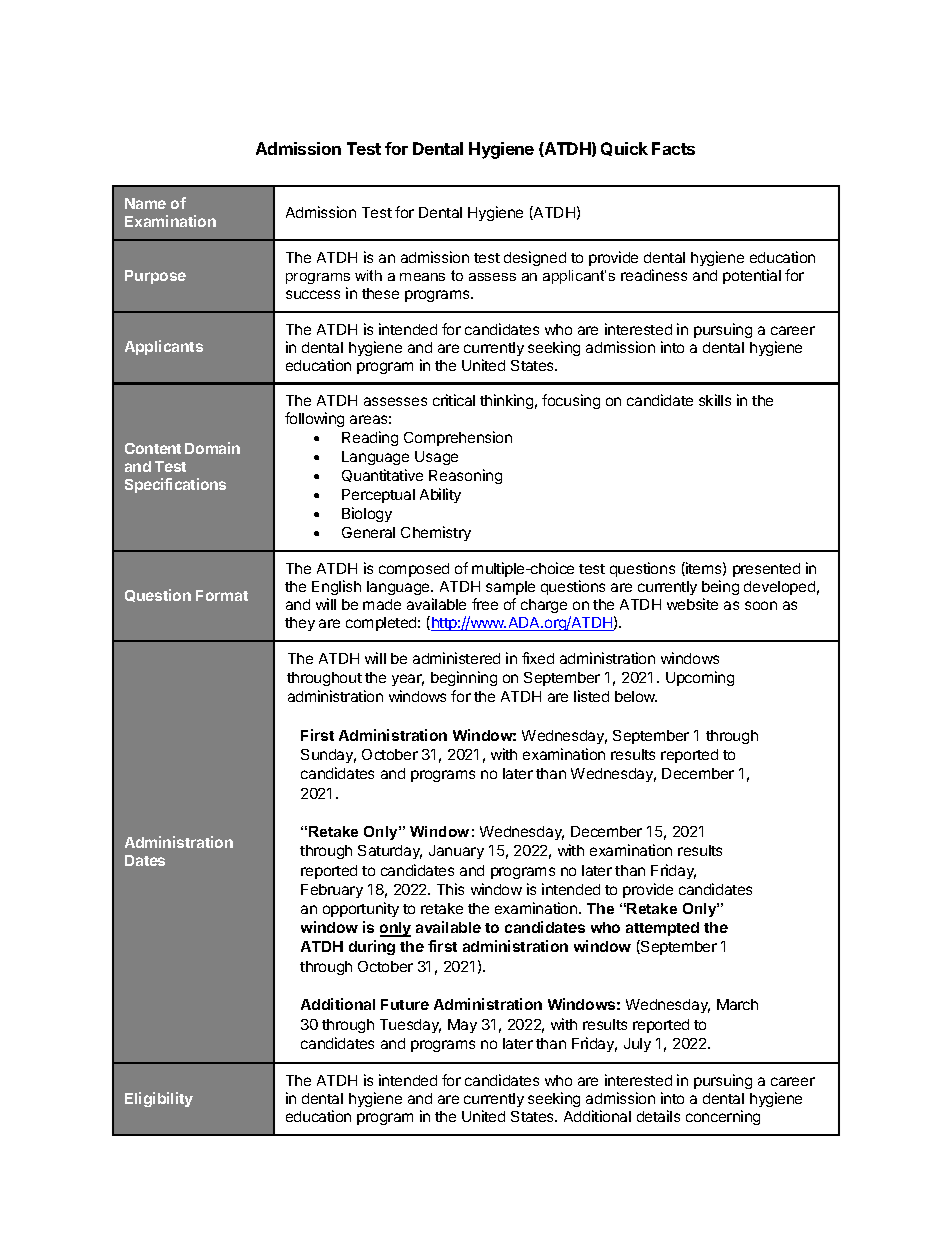  What do you see at coordinates (673, 148) in the document?
I see `Facts` at bounding box center [673, 148].
